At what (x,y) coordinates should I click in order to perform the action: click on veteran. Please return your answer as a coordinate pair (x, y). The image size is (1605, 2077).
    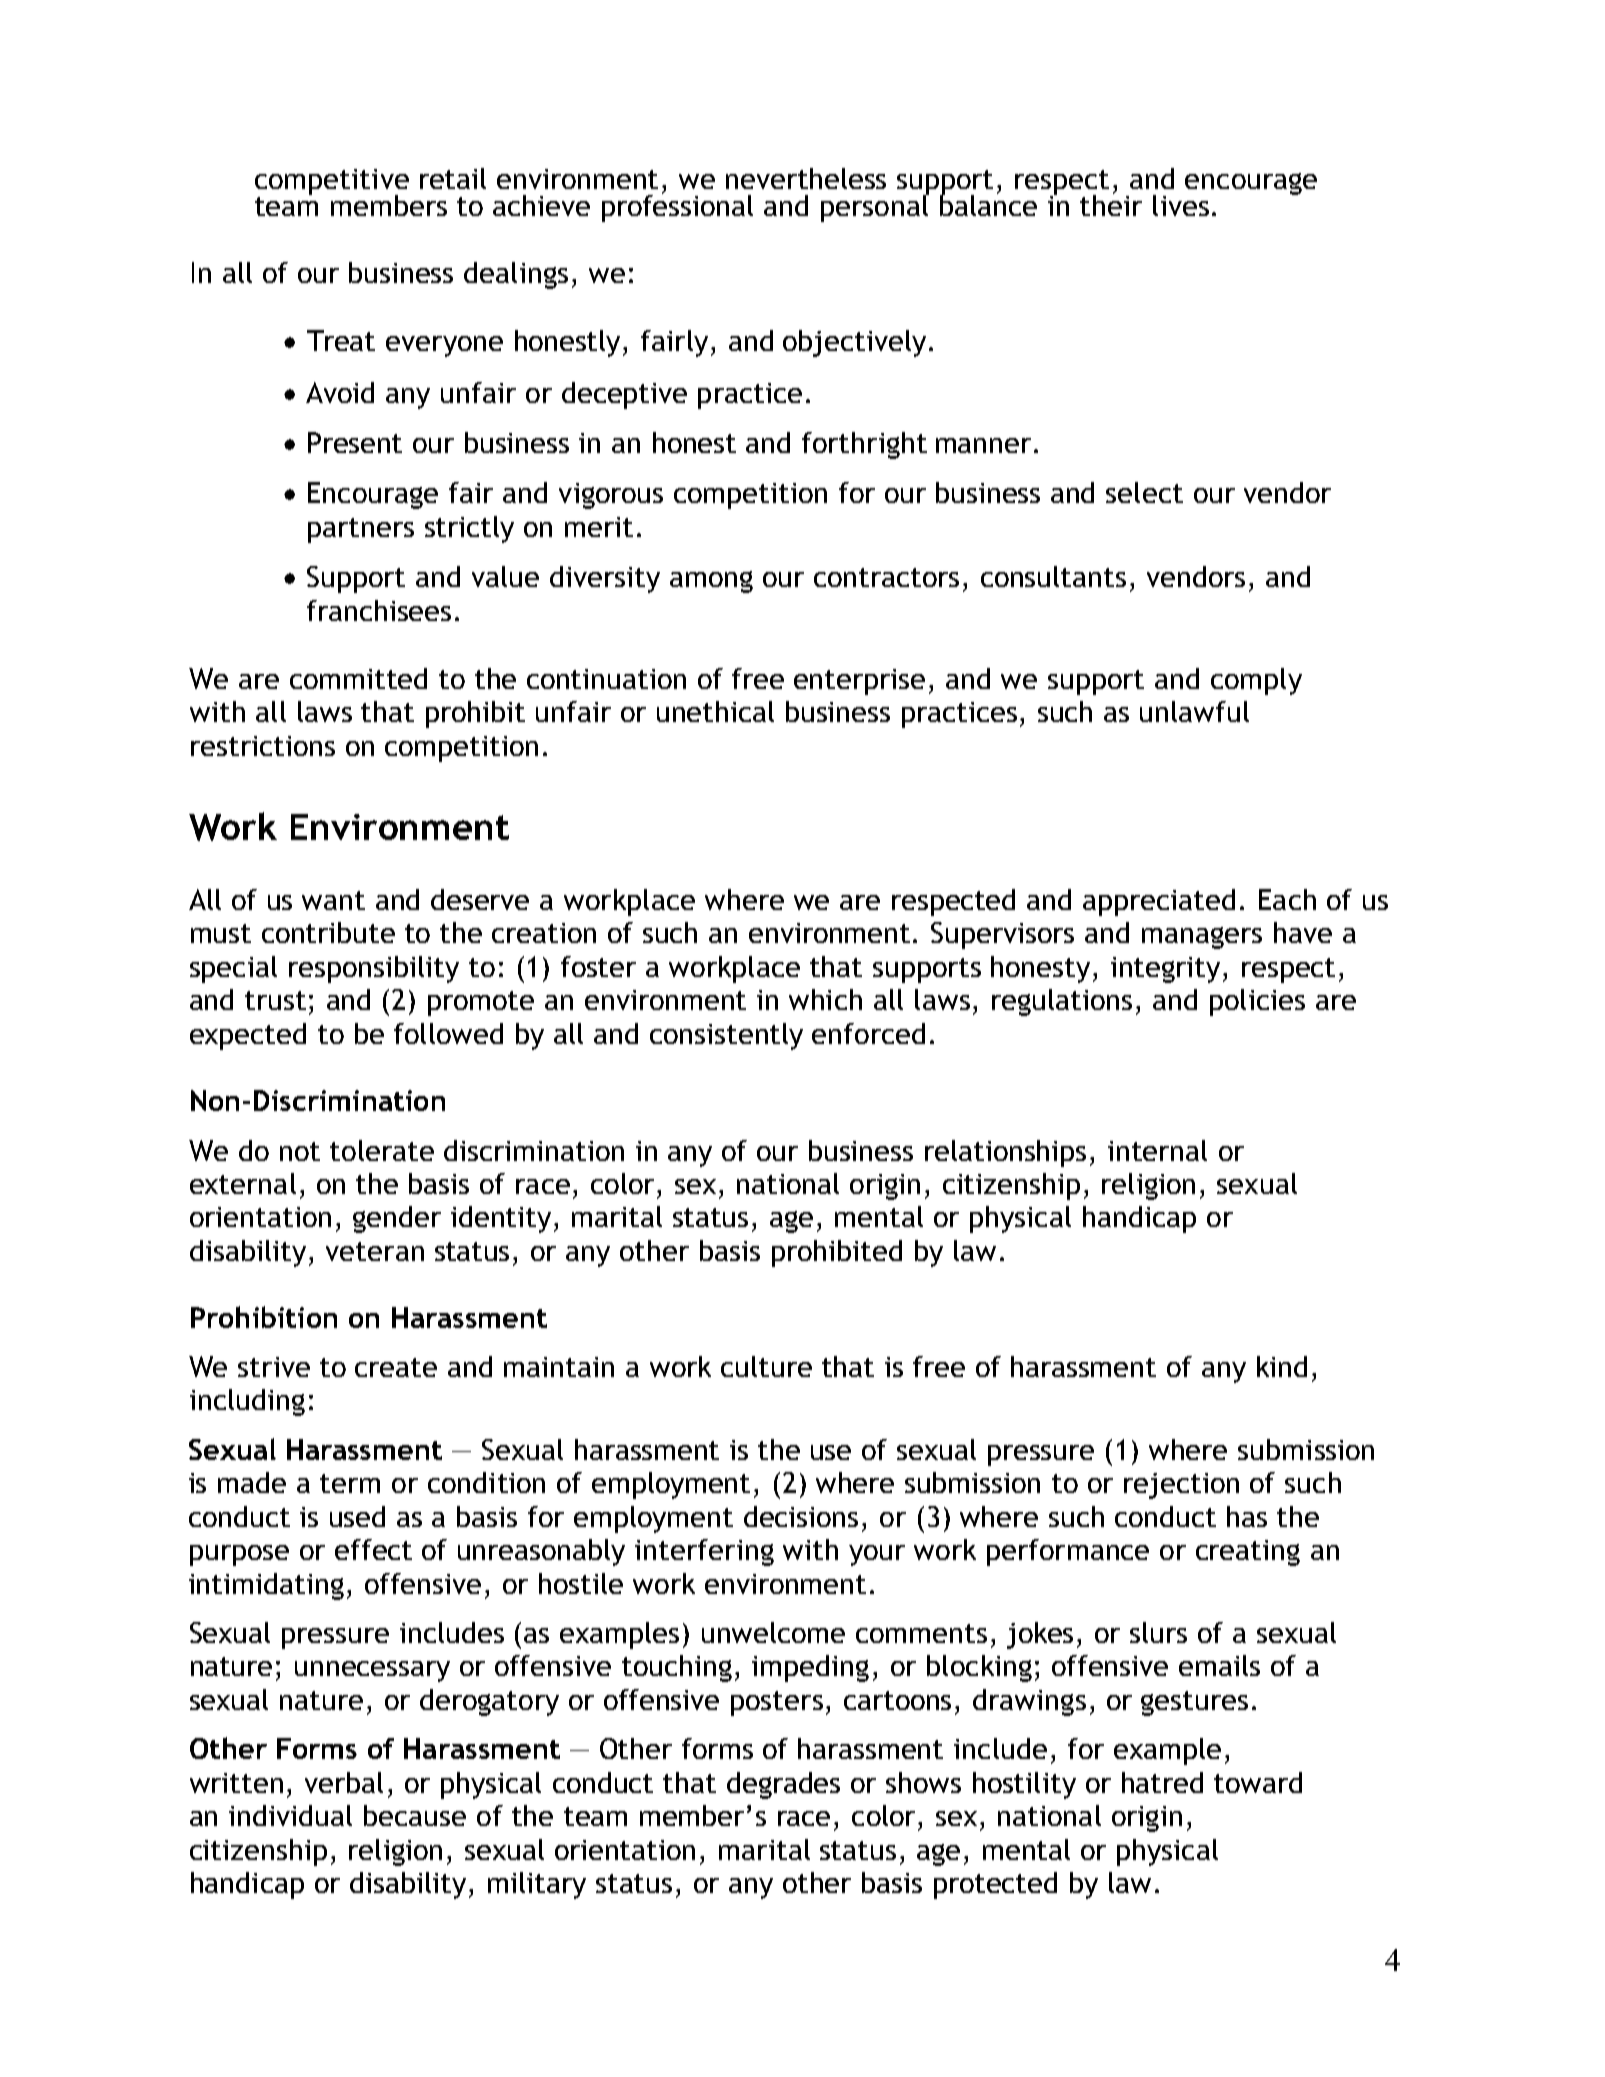
    Looking at the image, I should click on (375, 1251).
